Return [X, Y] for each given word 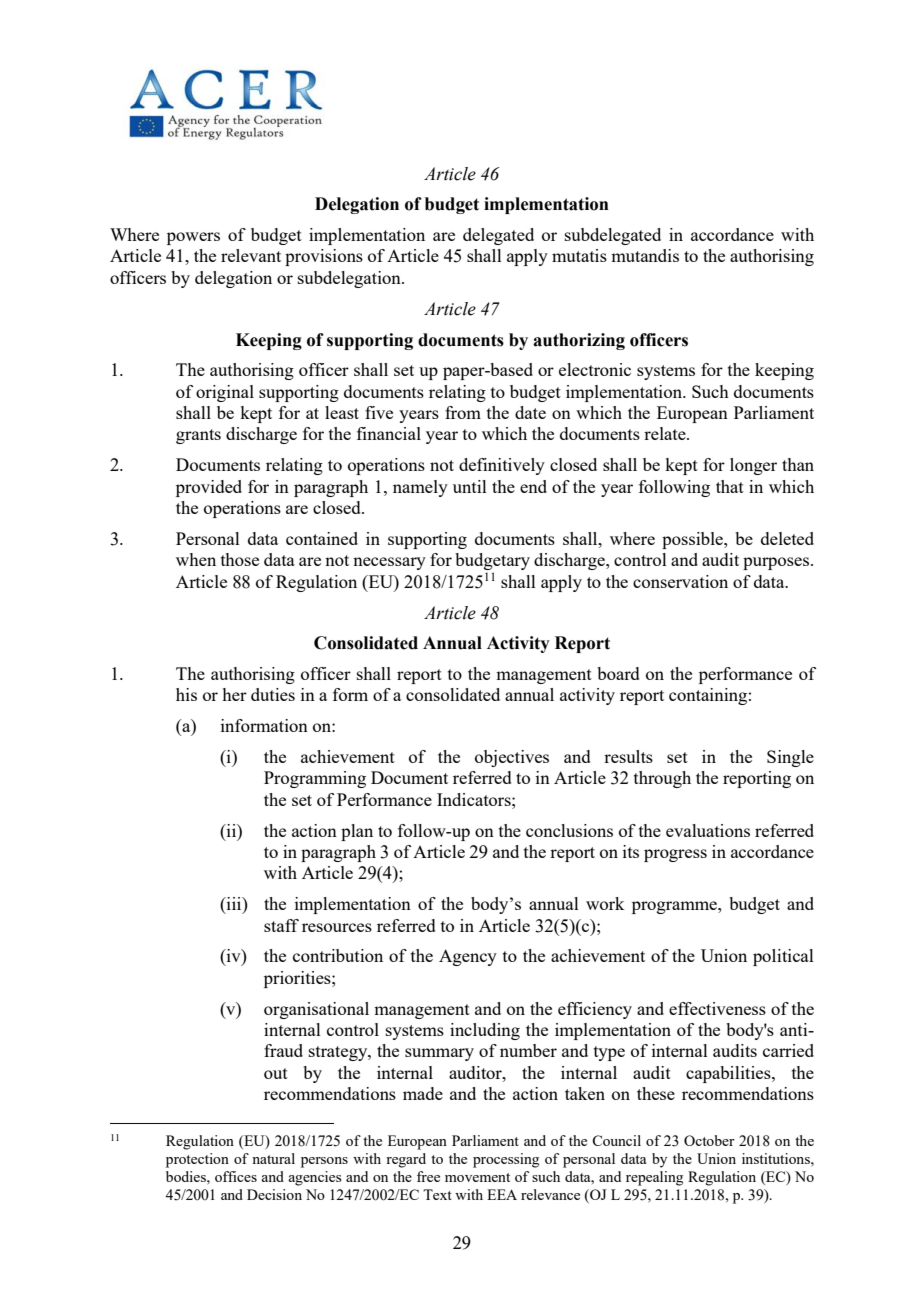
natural [273, 1158]
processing [506, 1160]
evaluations [708, 830]
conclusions [569, 830]
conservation [680, 581]
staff [281, 925]
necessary [389, 563]
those [240, 559]
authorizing [579, 341]
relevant [251, 255]
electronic [595, 369]
